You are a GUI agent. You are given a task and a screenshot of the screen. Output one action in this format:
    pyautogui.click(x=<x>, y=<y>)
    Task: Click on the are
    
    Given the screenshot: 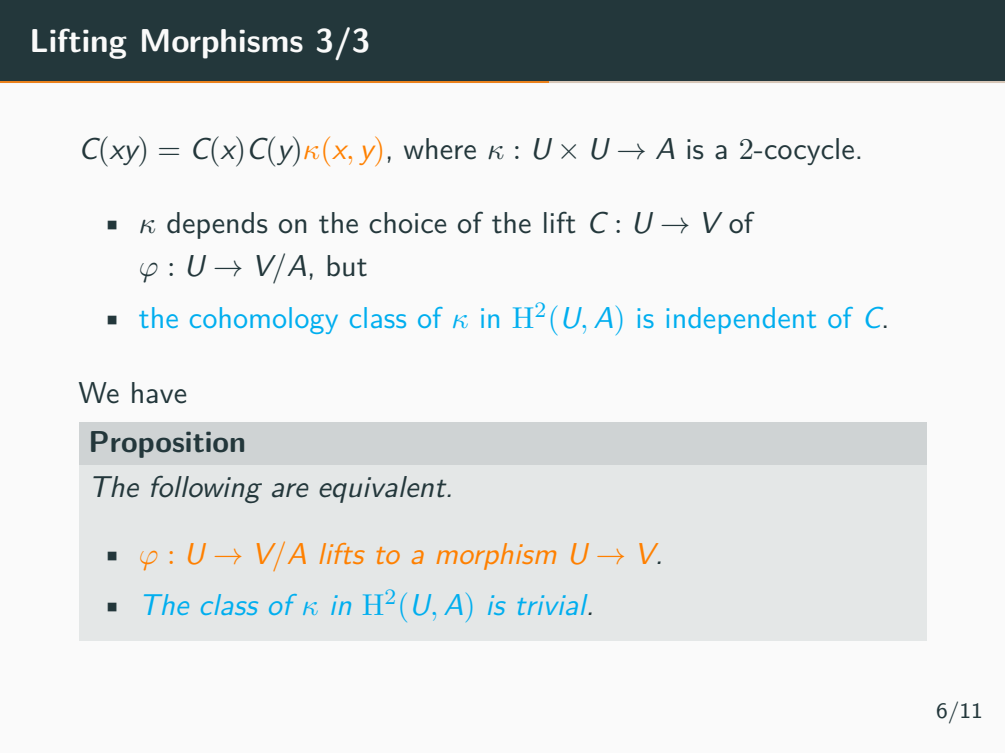 What is the action you would take?
    pyautogui.click(x=290, y=490)
